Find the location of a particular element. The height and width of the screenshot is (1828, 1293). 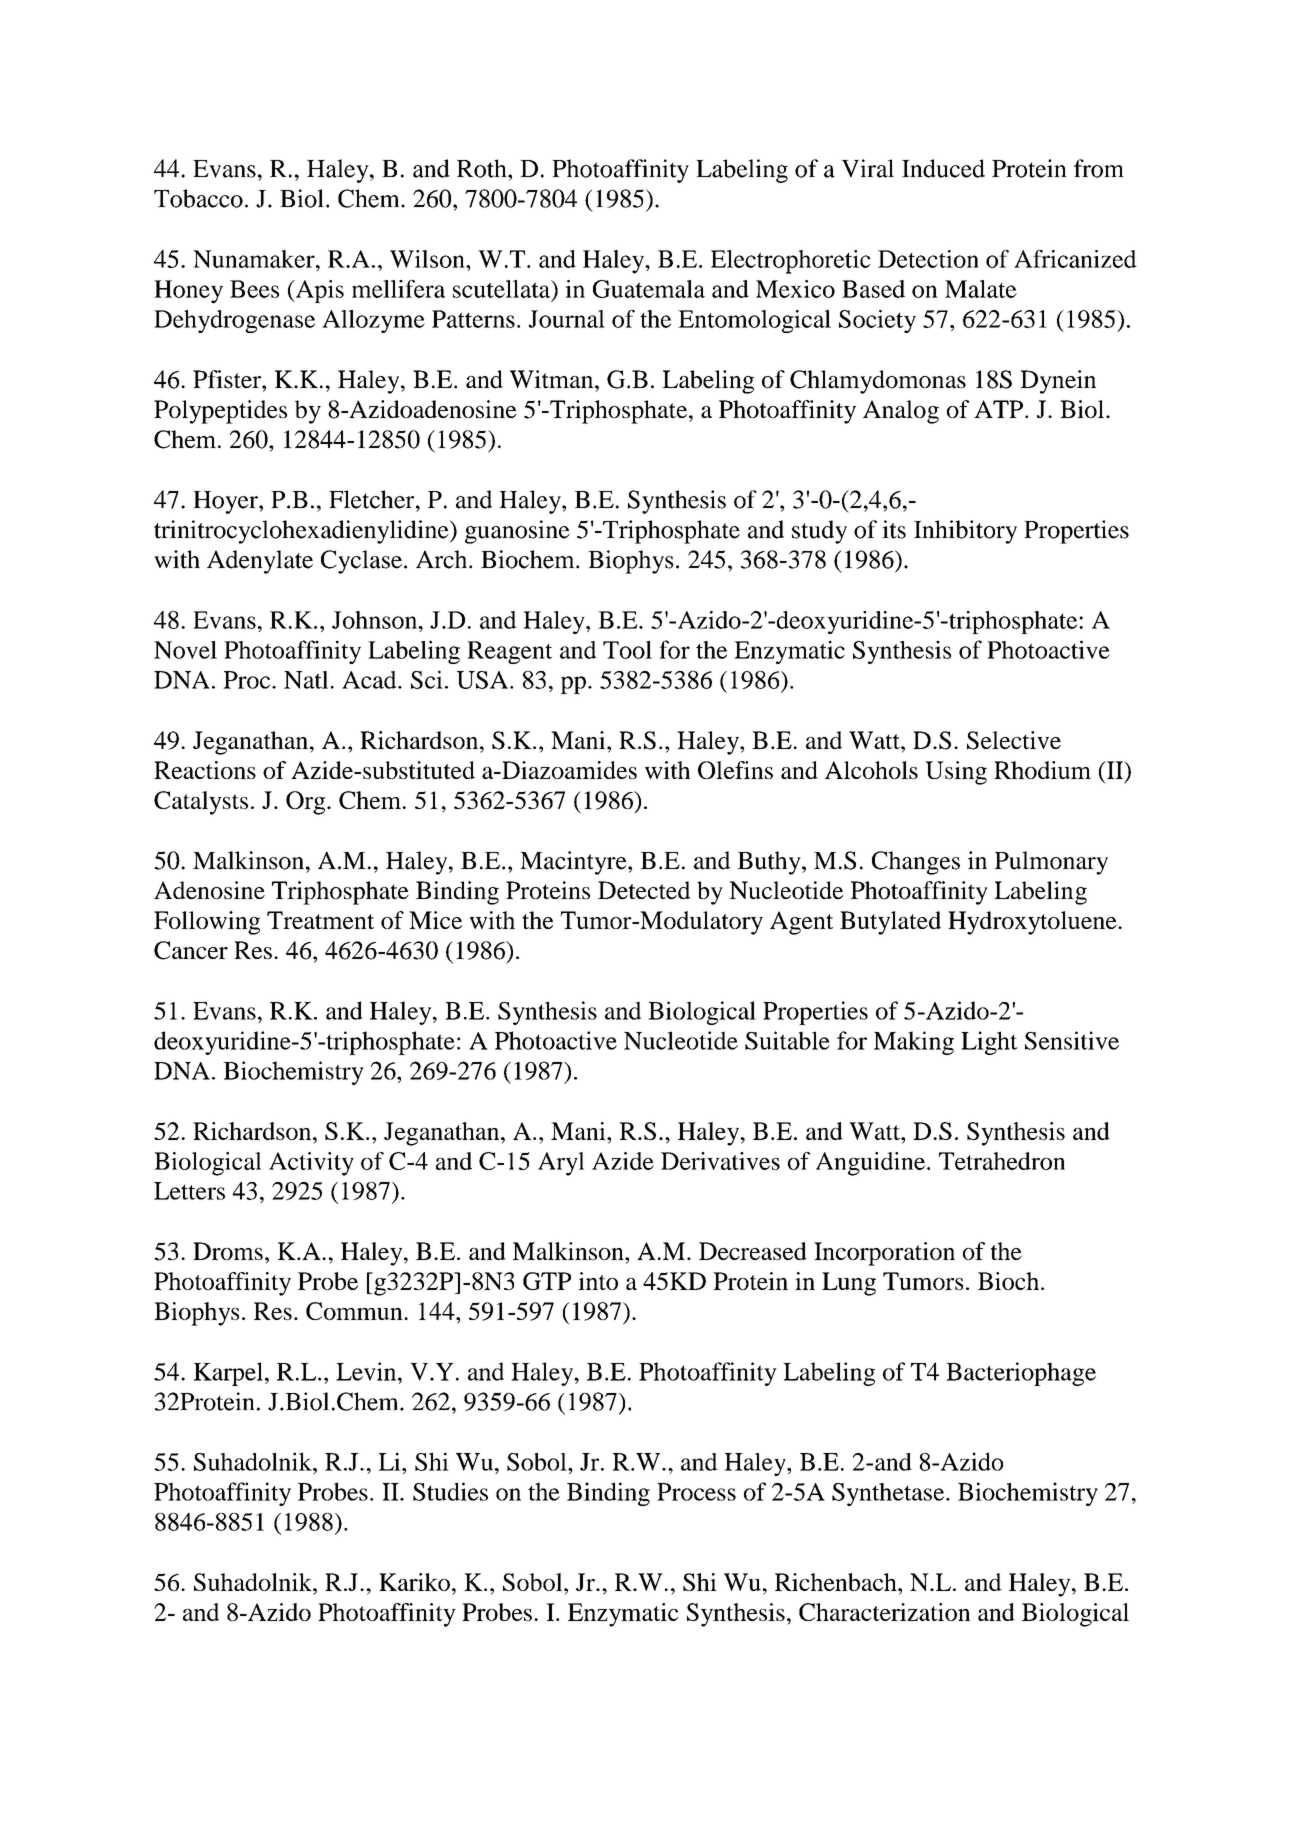

Induced is located at coordinates (943, 168).
